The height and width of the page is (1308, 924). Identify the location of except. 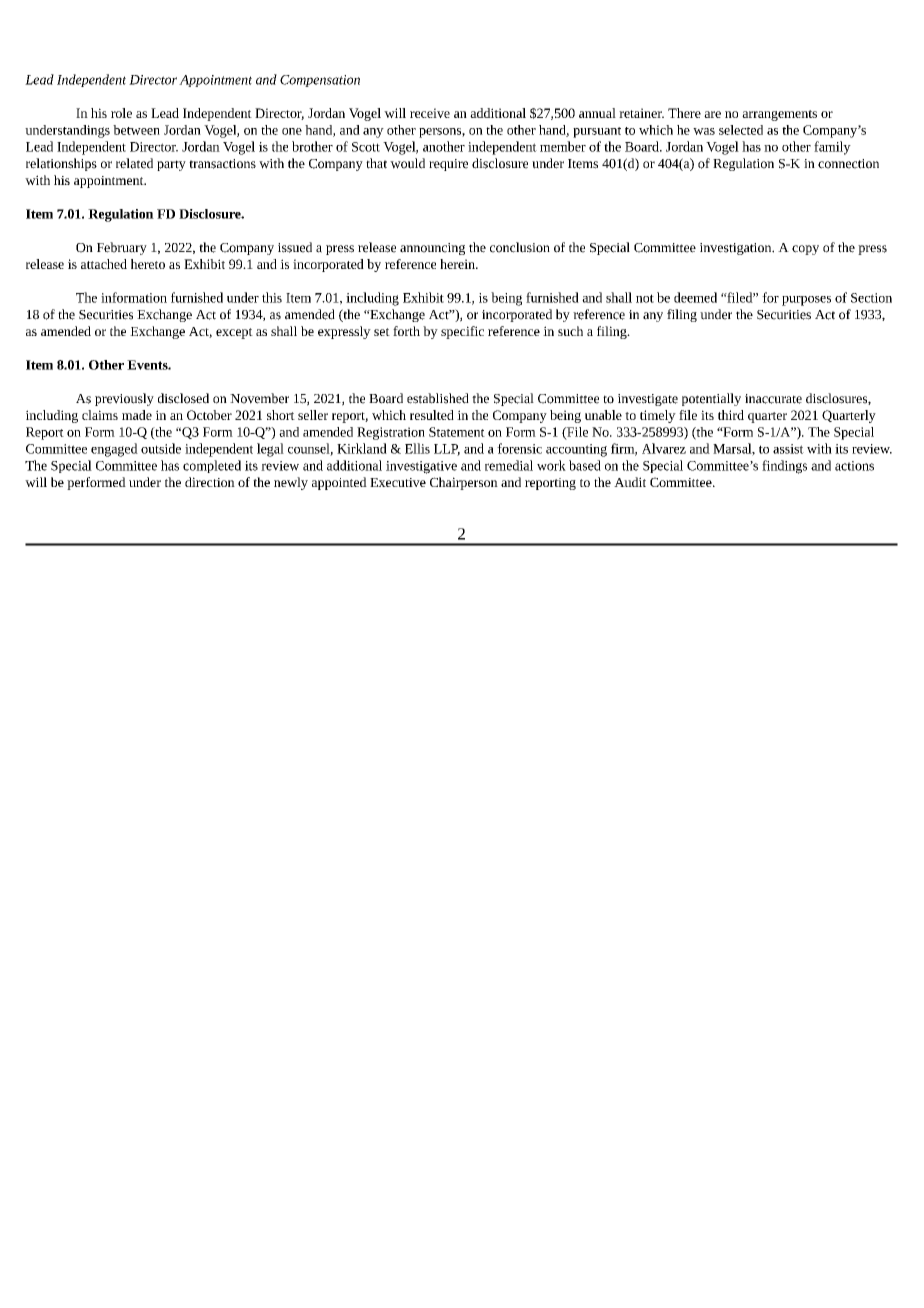
(234, 333).
